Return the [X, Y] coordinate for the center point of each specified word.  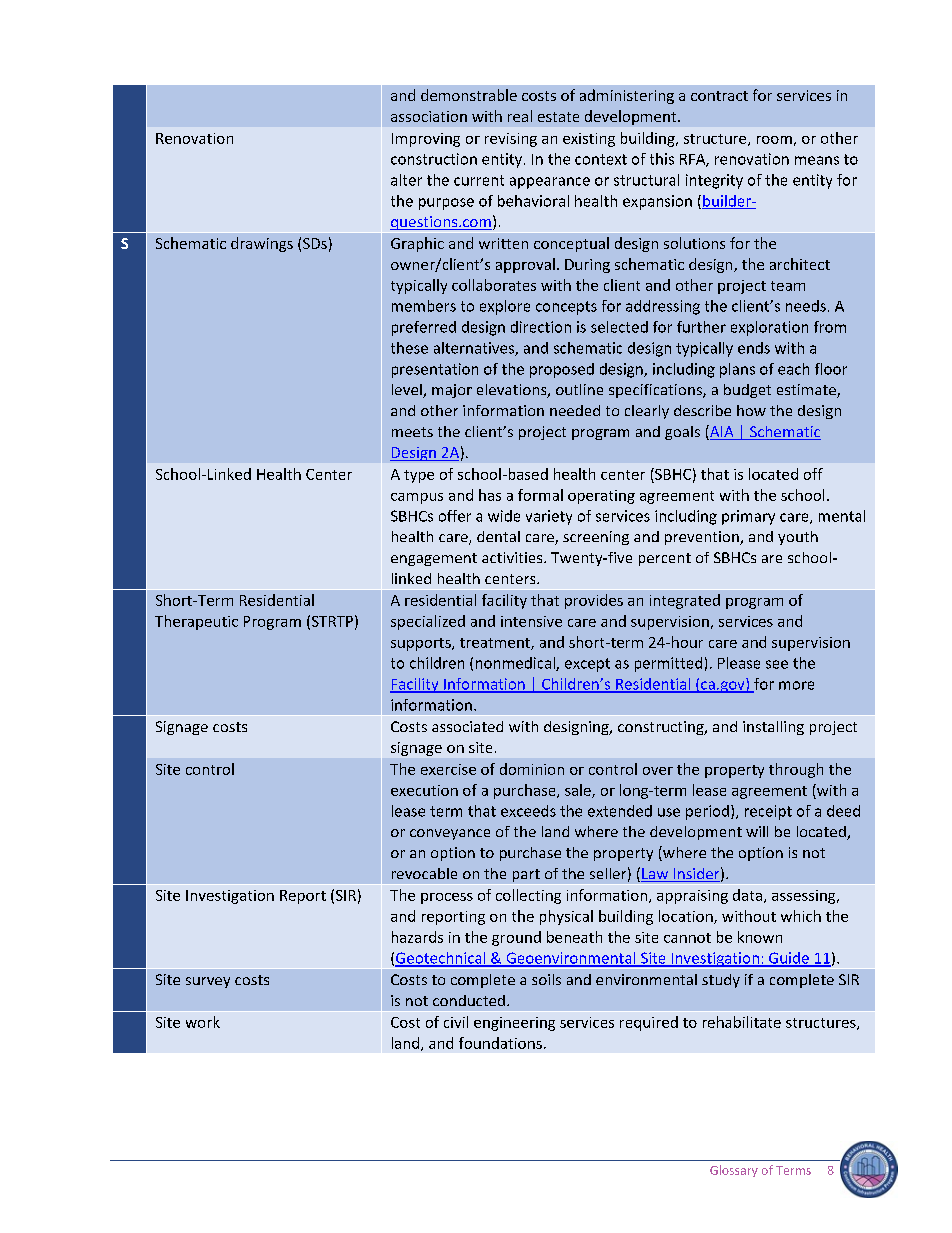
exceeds [528, 811]
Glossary [734, 1171]
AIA [722, 432]
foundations [500, 1043]
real [520, 116]
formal [540, 495]
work [203, 1022]
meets [412, 432]
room [774, 140]
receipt [768, 812]
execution [424, 790]
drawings [262, 244]
